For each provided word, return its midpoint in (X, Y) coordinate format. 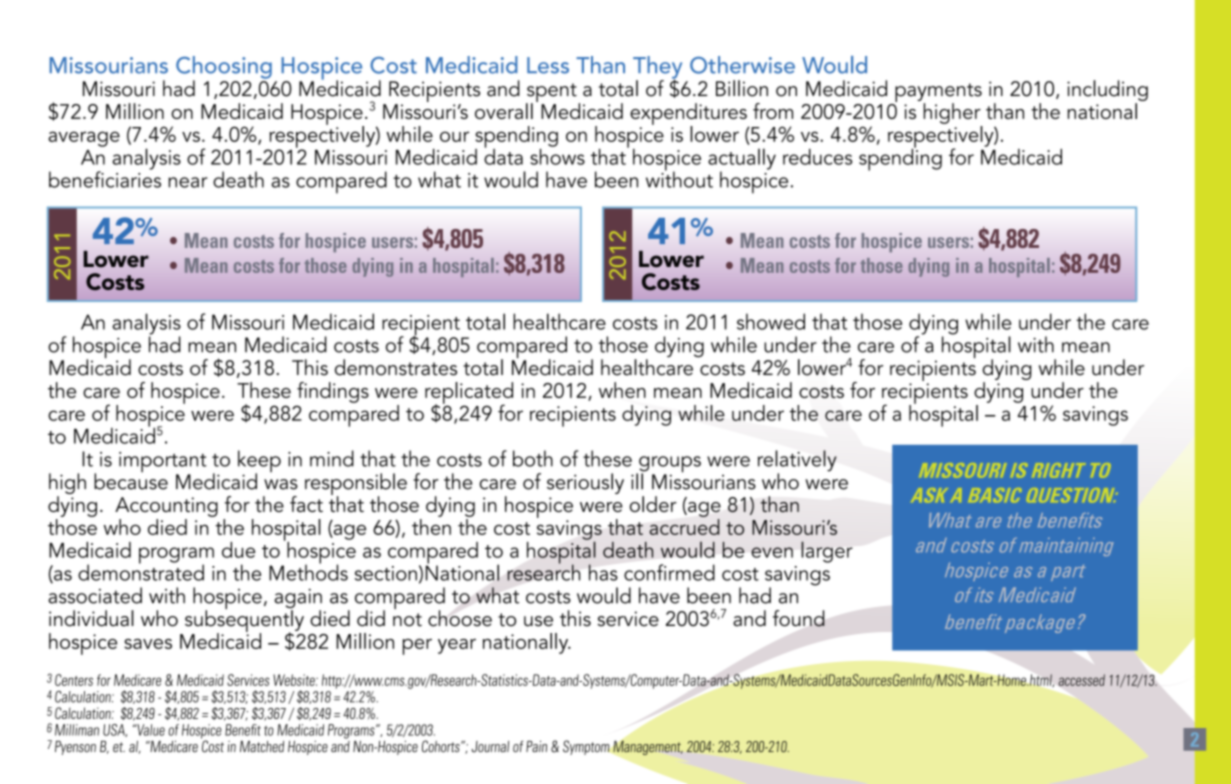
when (622, 390)
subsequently (244, 621)
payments (938, 93)
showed (771, 321)
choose (460, 618)
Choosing (224, 68)
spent (552, 93)
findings (333, 392)
